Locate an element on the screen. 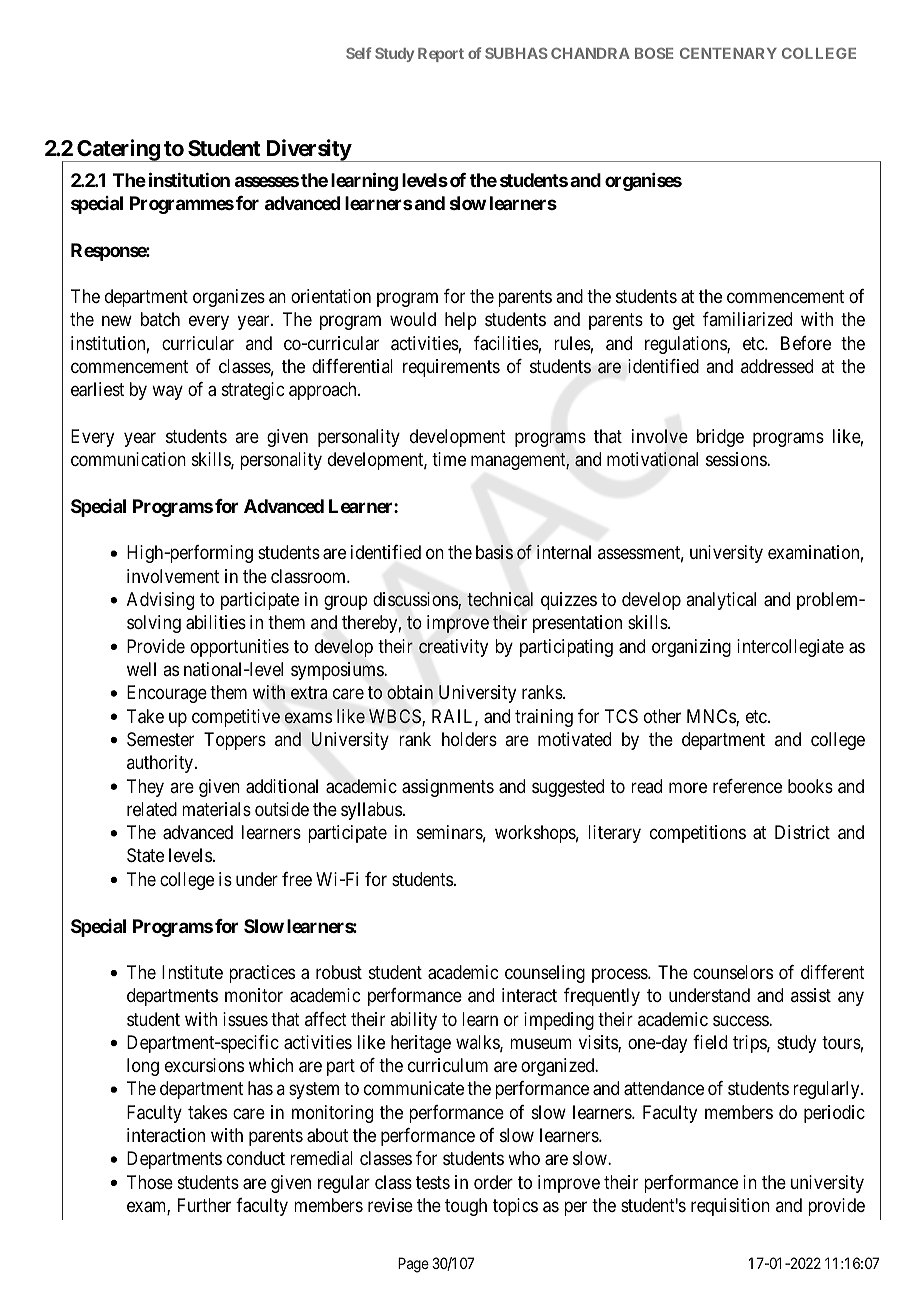 Image resolution: width=924 pixels, height=1308 pixels. sessions is located at coordinates (737, 459).
